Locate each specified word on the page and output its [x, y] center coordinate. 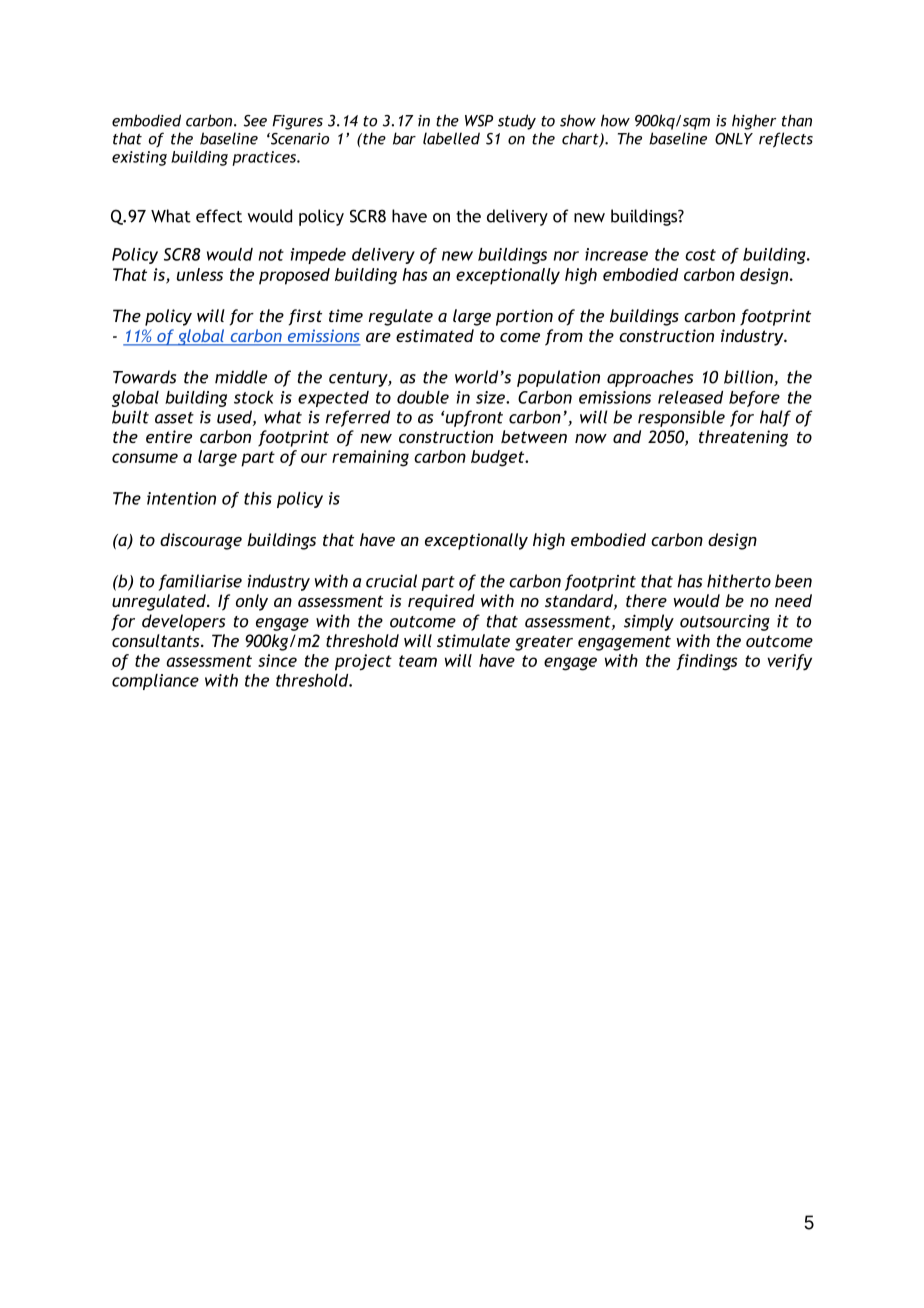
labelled [451, 138]
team [418, 661]
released [690, 397]
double [423, 397]
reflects [786, 140]
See [255, 121]
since [277, 660]
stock [253, 397]
